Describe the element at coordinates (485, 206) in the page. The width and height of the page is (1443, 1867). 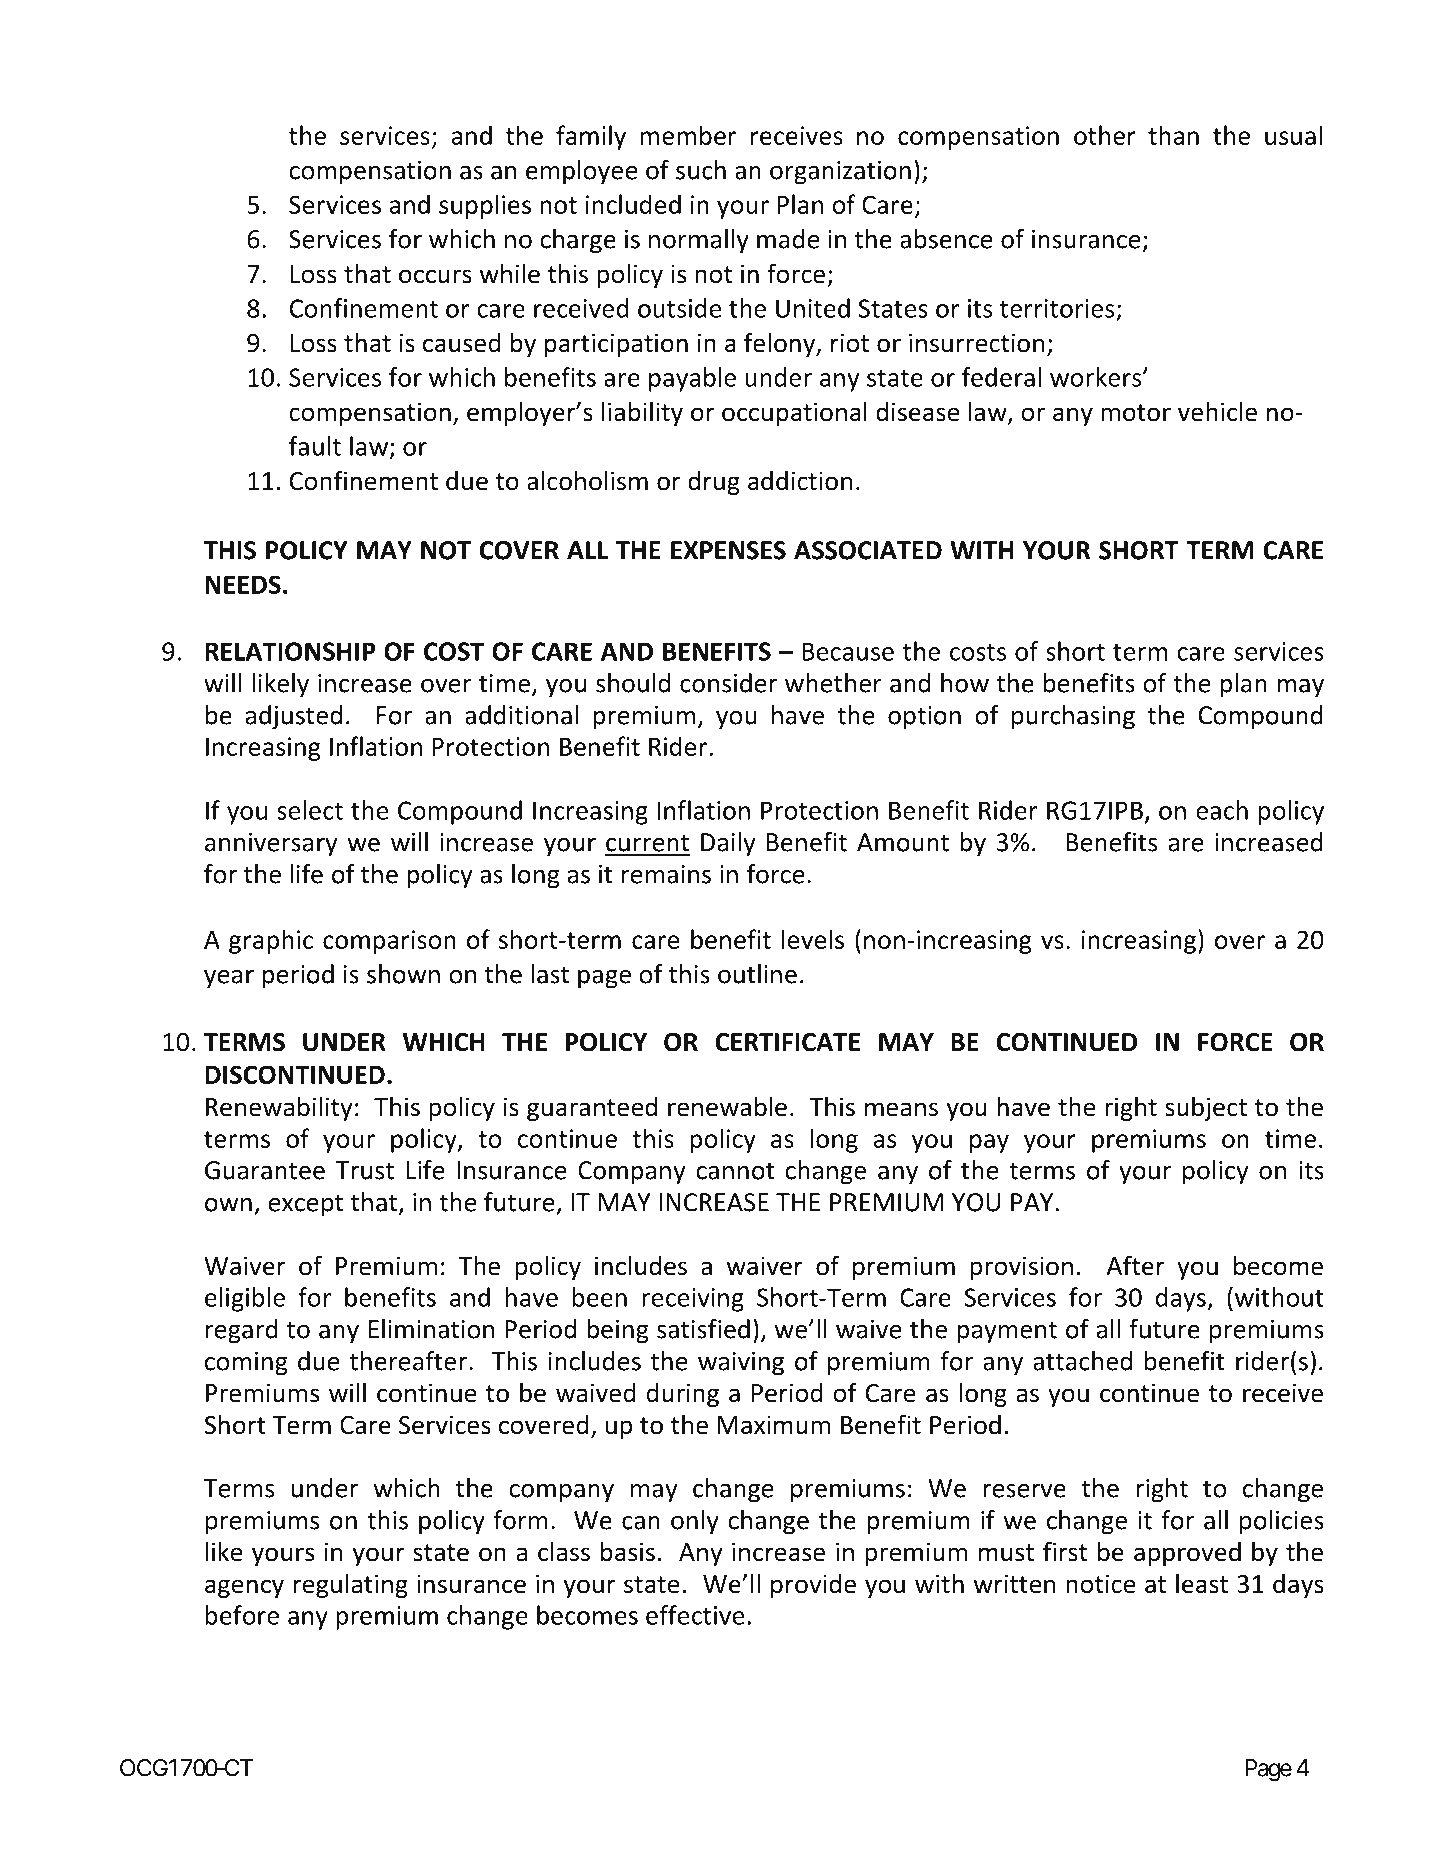
I see `supplies` at that location.
